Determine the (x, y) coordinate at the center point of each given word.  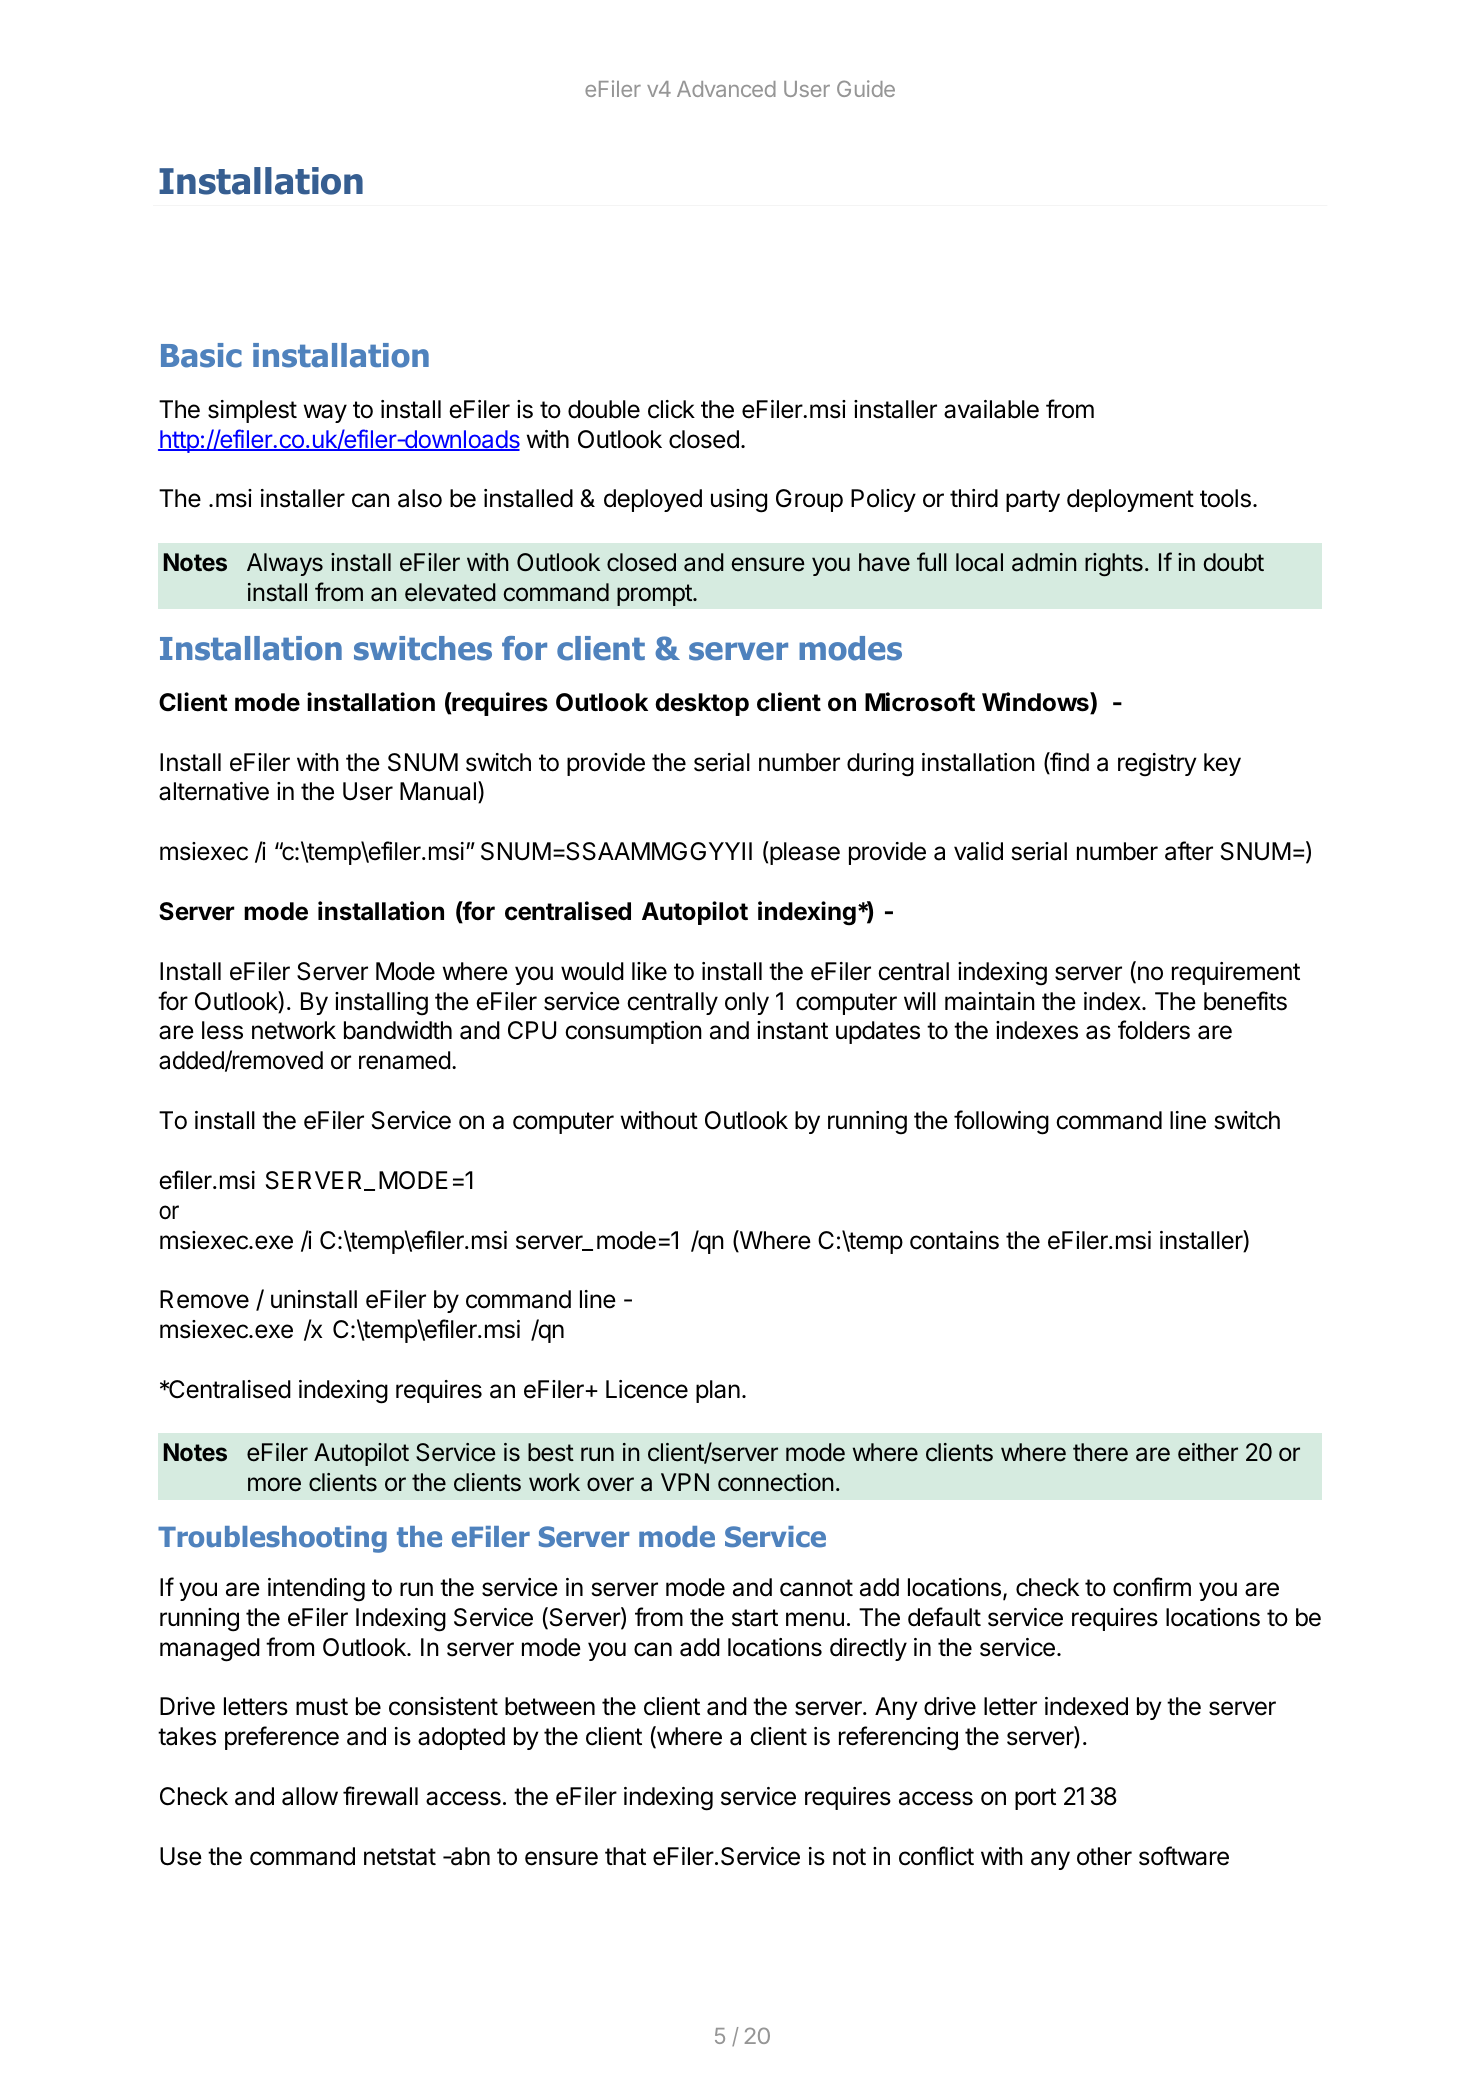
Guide (866, 88)
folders (1154, 1030)
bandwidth (398, 1030)
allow (310, 1796)
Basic (201, 355)
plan (718, 1391)
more (274, 1484)
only (747, 1003)
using (739, 501)
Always (285, 564)
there (1100, 1452)
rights (1114, 565)
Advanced (726, 89)
